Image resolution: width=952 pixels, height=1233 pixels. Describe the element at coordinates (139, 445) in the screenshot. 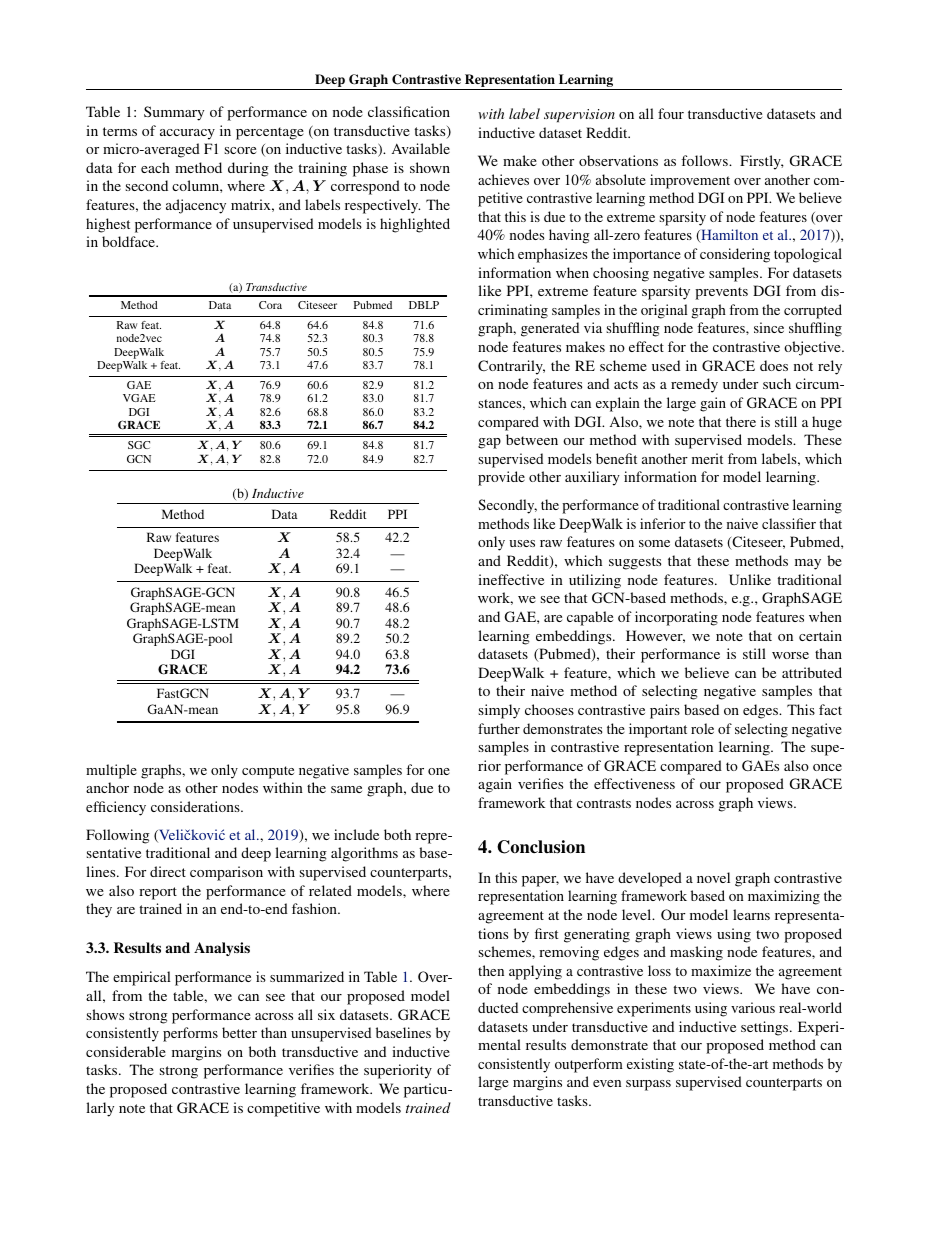

I see `SGC` at that location.
